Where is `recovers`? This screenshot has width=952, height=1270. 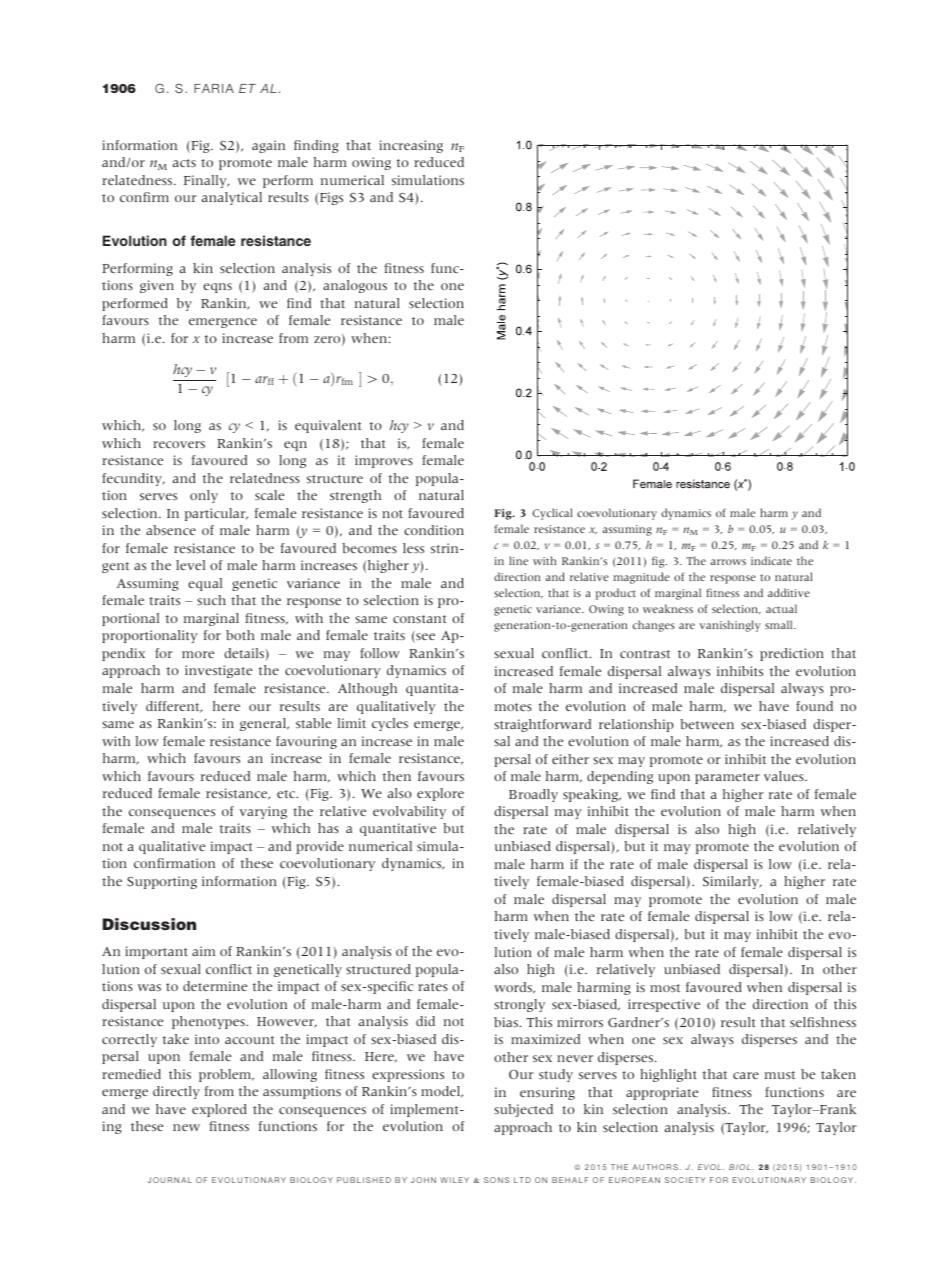 recovers is located at coordinates (179, 444).
